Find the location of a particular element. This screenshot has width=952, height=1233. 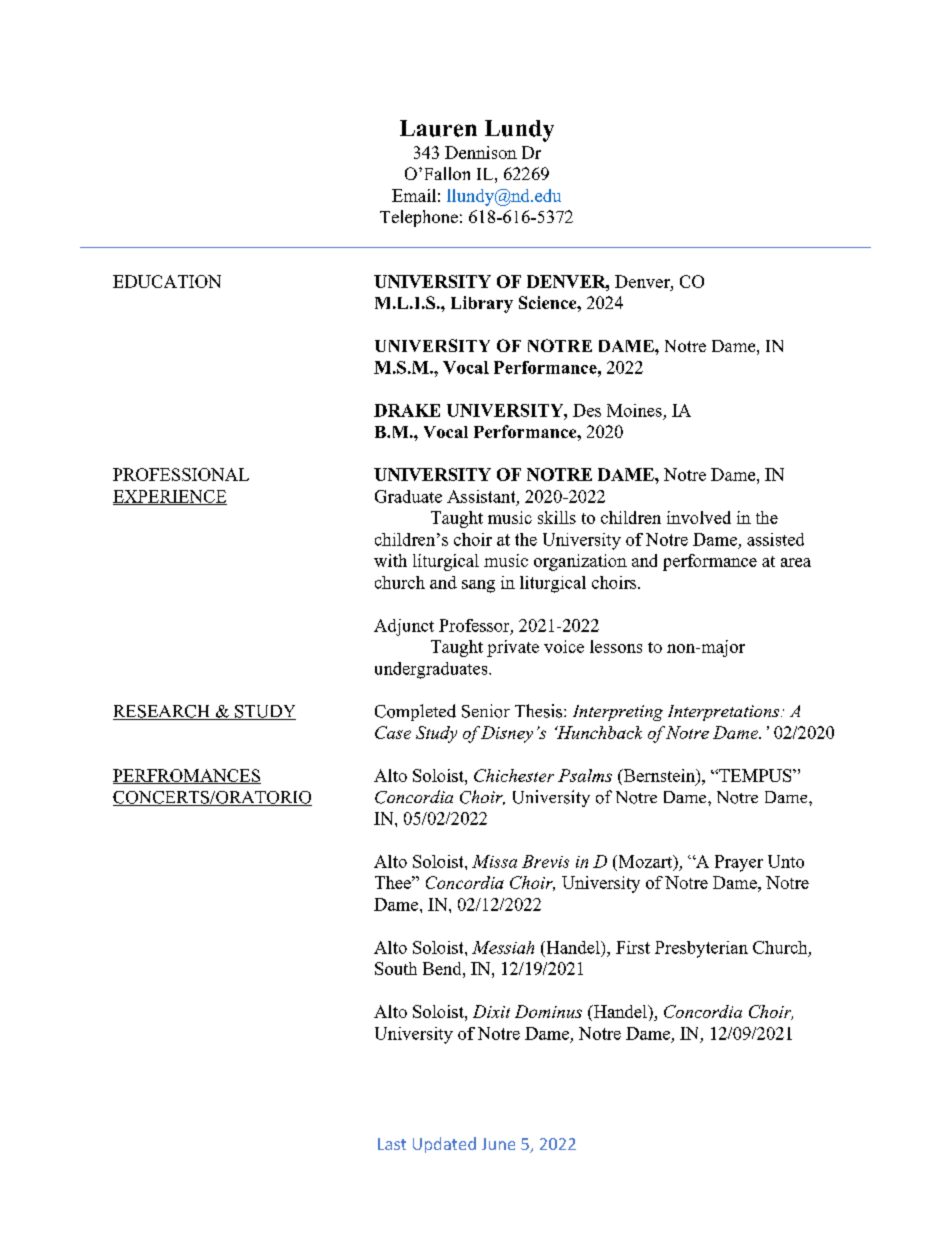

Interpretations is located at coordinates (723, 713).
